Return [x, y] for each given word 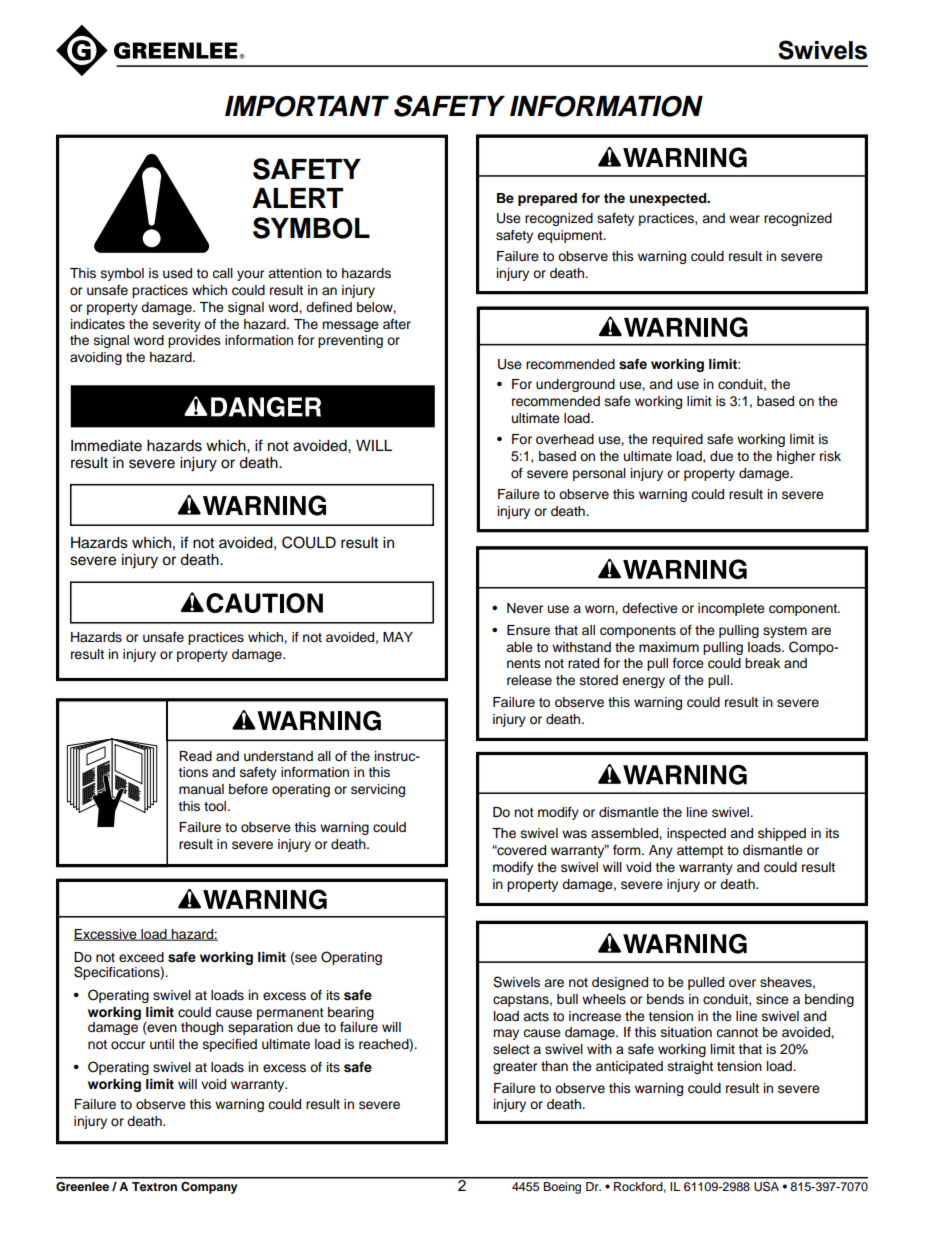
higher [796, 457]
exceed [141, 957]
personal [599, 474]
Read [195, 756]
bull [567, 999]
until [162, 1044]
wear [744, 219]
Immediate [106, 446]
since [772, 999]
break [762, 663]
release [529, 680]
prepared [547, 199]
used [177, 273]
